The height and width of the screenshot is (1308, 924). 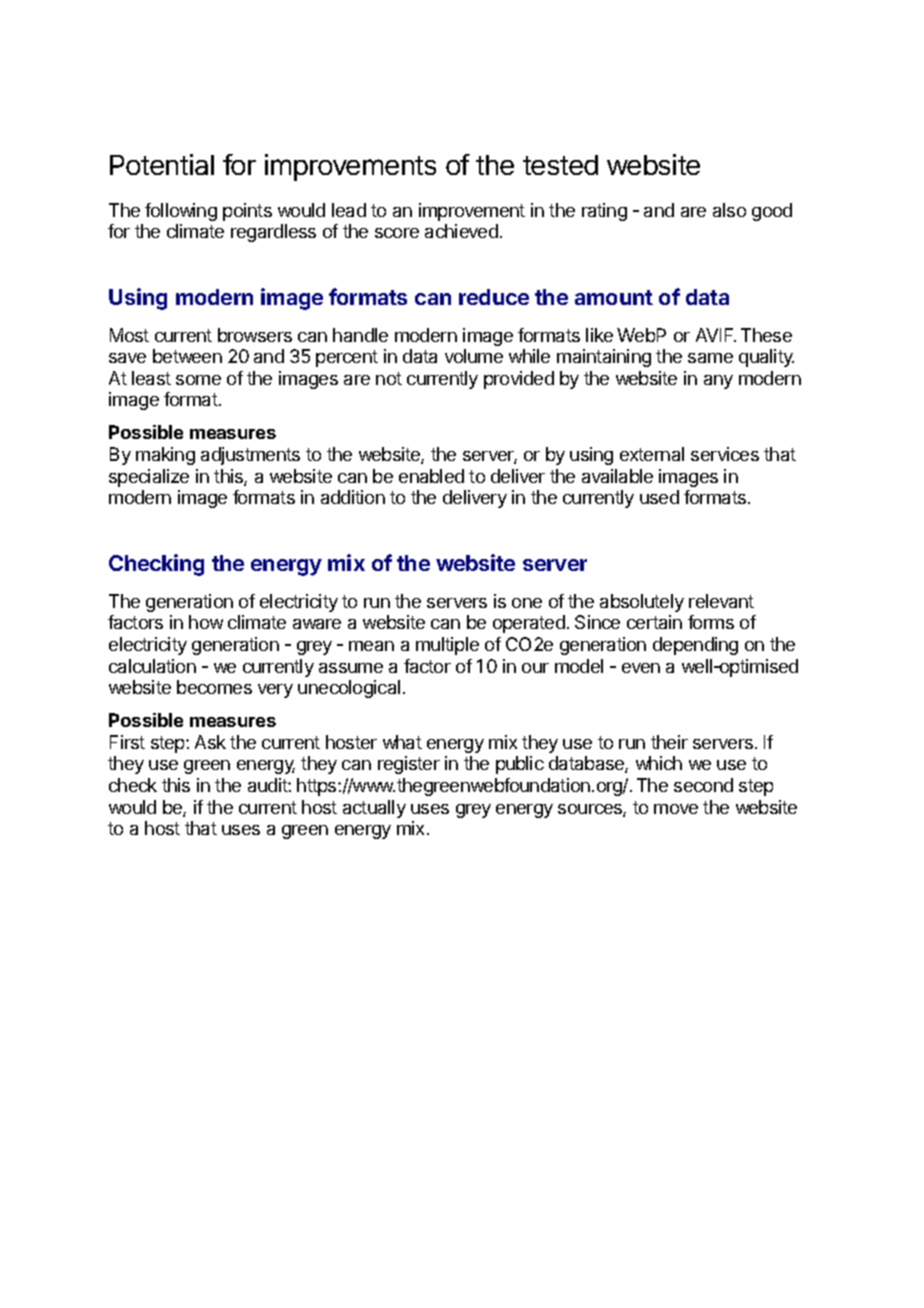 I want to click on audit, so click(x=268, y=785).
